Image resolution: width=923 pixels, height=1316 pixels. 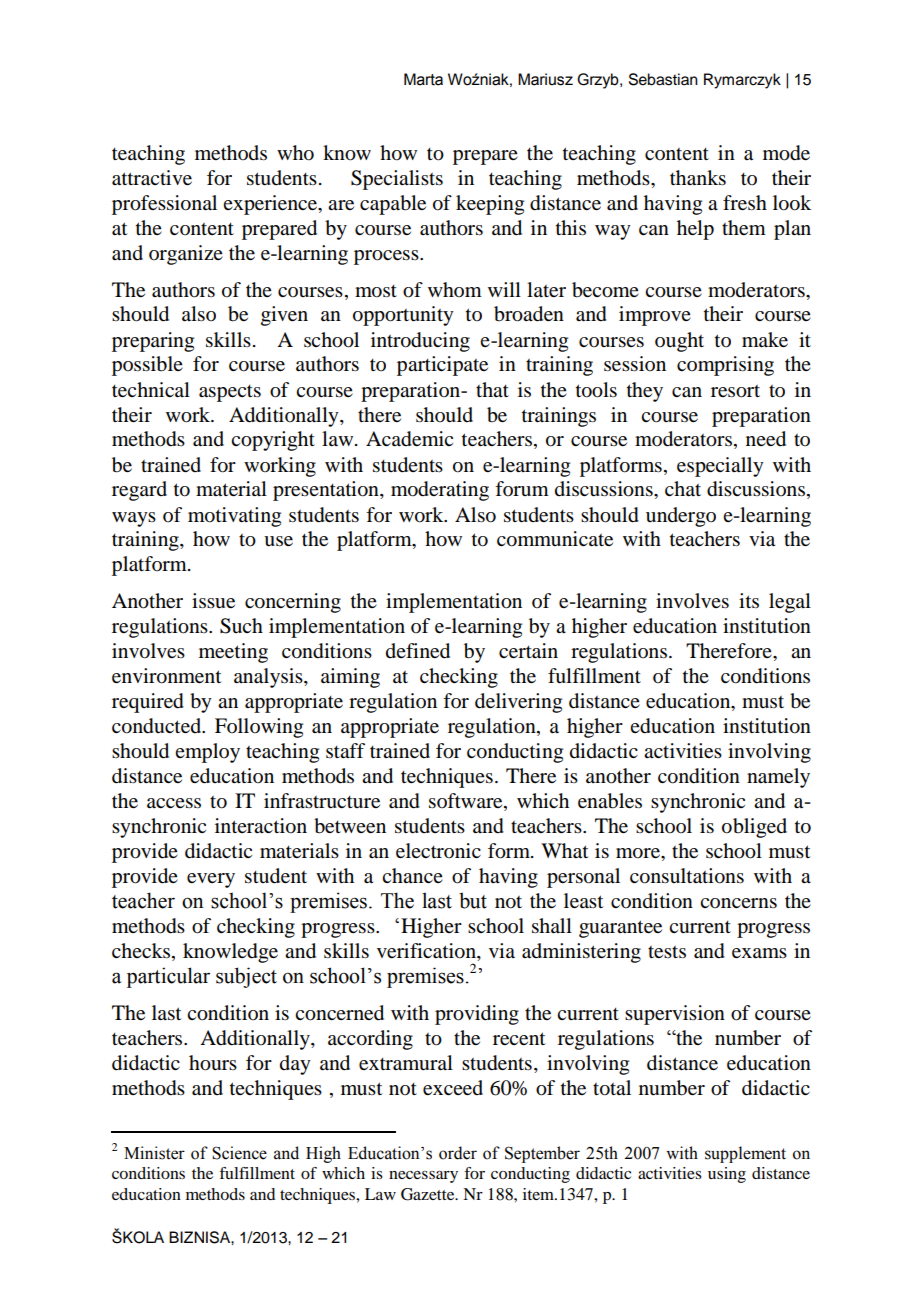 What do you see at coordinates (455, 290) in the screenshot?
I see `whom` at bounding box center [455, 290].
